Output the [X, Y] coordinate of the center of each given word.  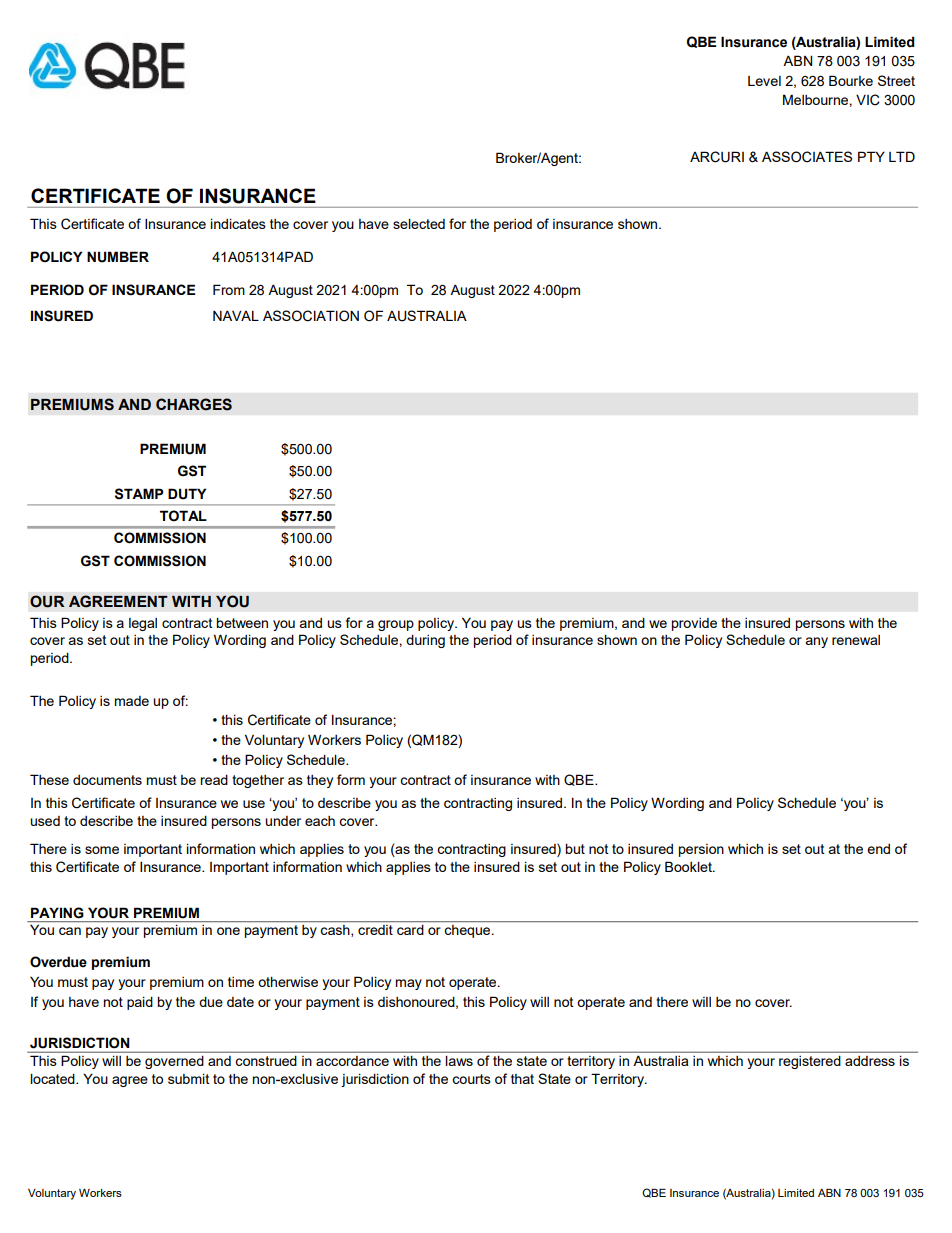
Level [764, 81]
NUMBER [118, 257]
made [132, 701]
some [102, 850]
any [817, 642]
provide [694, 624]
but [575, 849]
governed [174, 1062]
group [396, 625]
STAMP [139, 494]
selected [419, 224]
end [878, 849]
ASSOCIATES [807, 157]
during [425, 641]
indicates [238, 224]
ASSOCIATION [311, 316]
